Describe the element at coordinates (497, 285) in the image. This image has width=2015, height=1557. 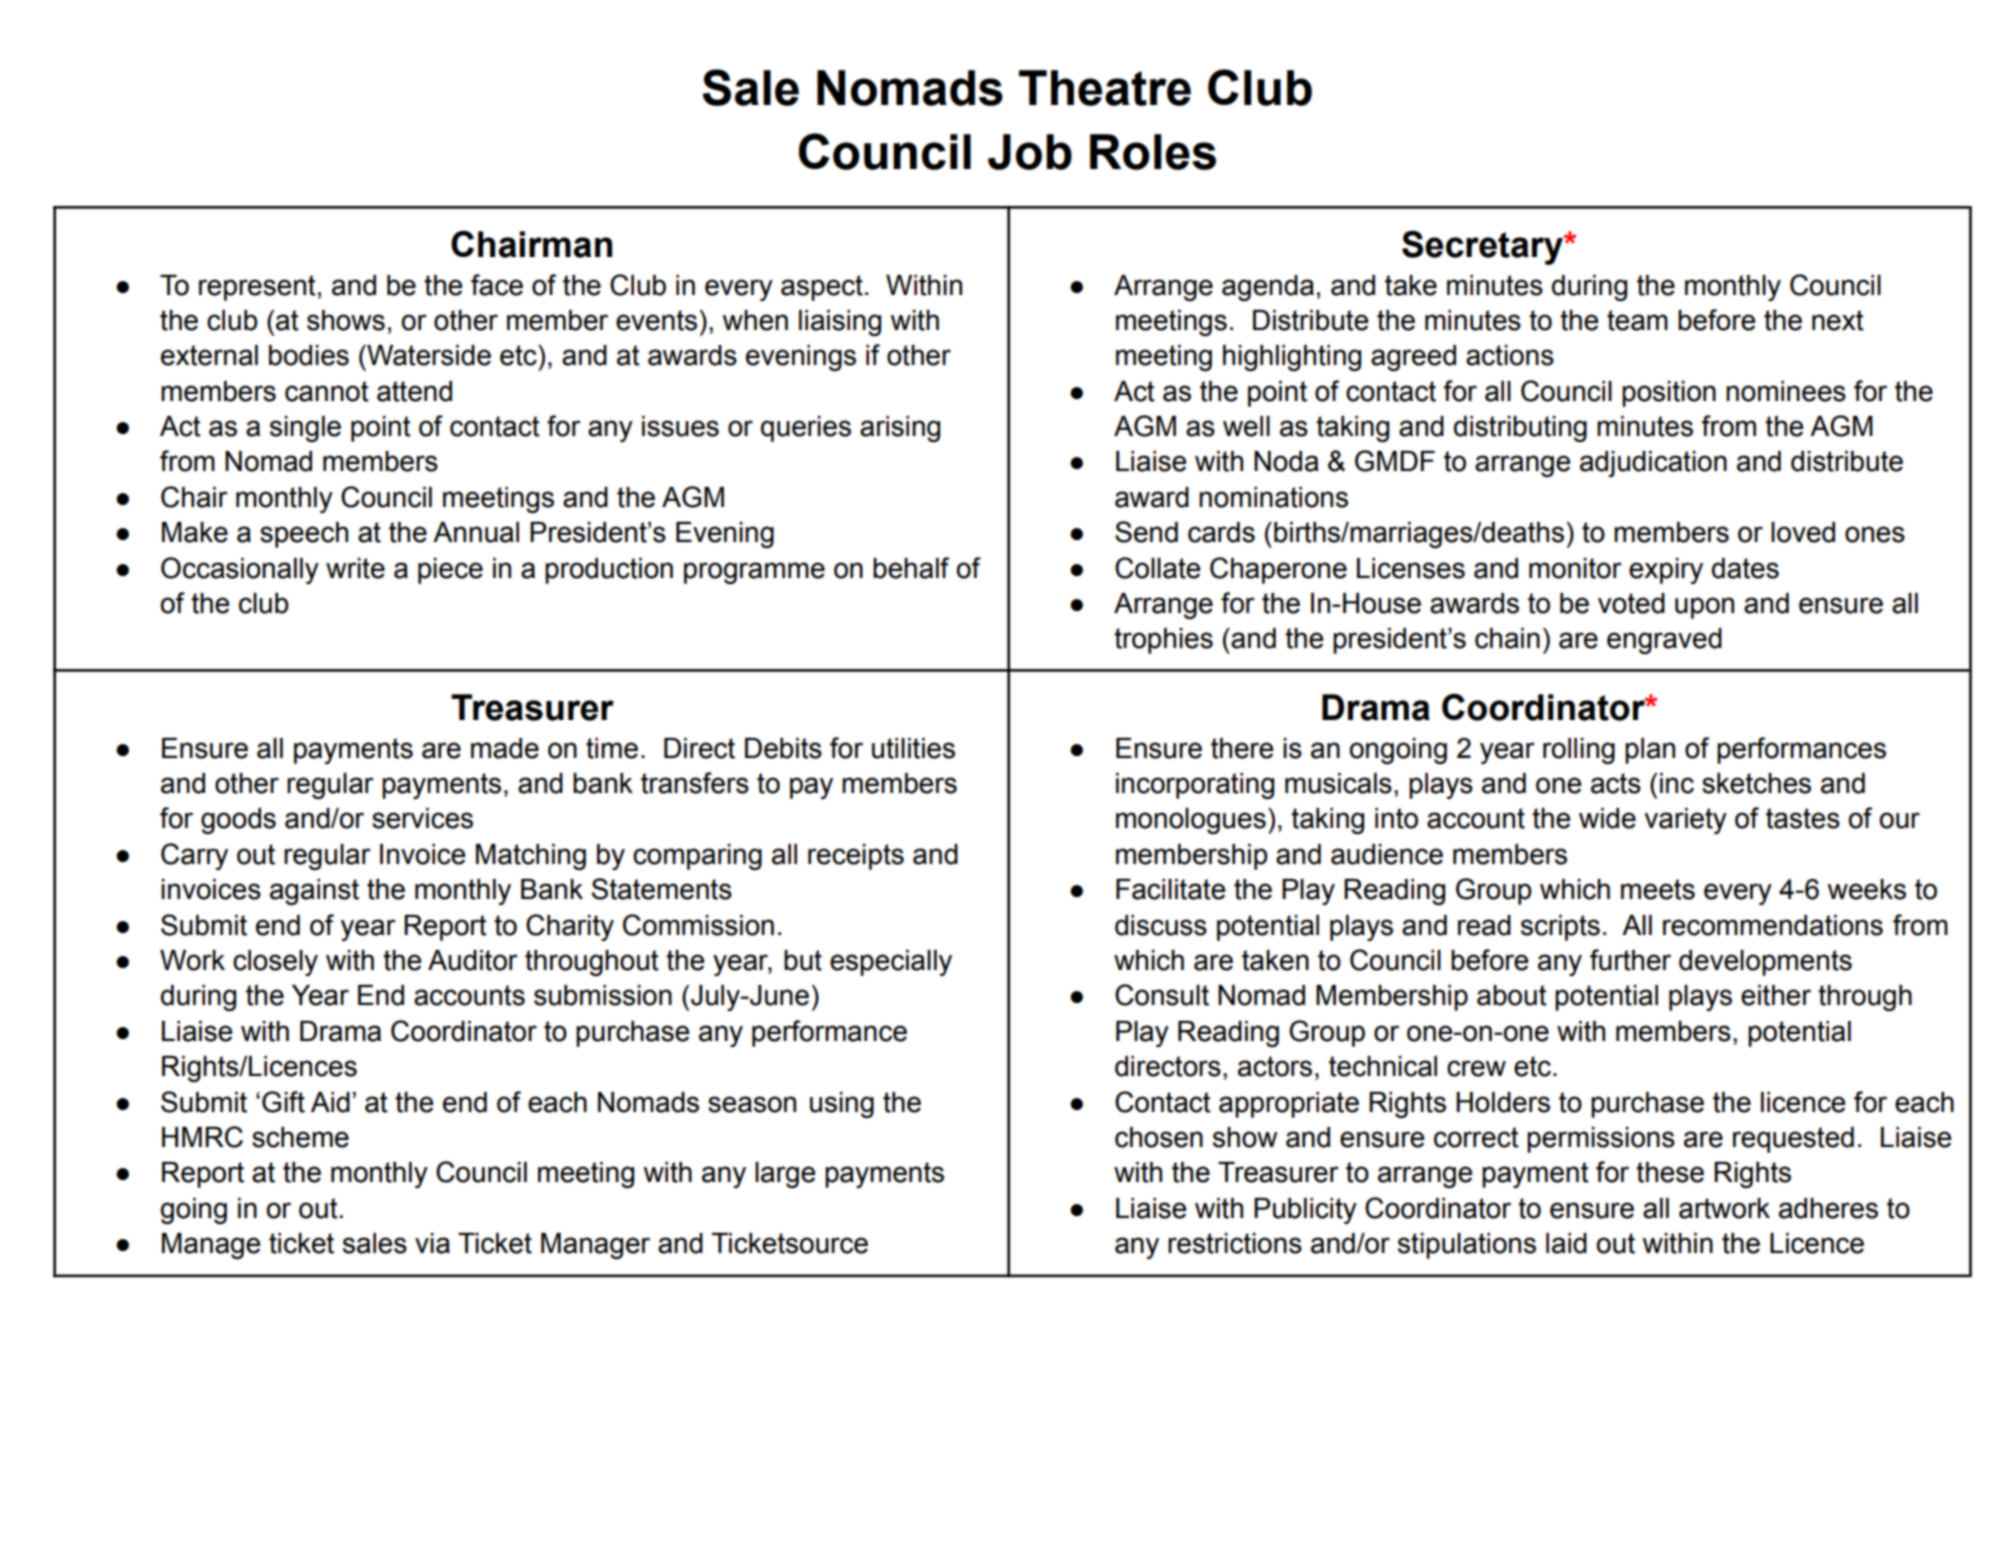
I see `face` at that location.
